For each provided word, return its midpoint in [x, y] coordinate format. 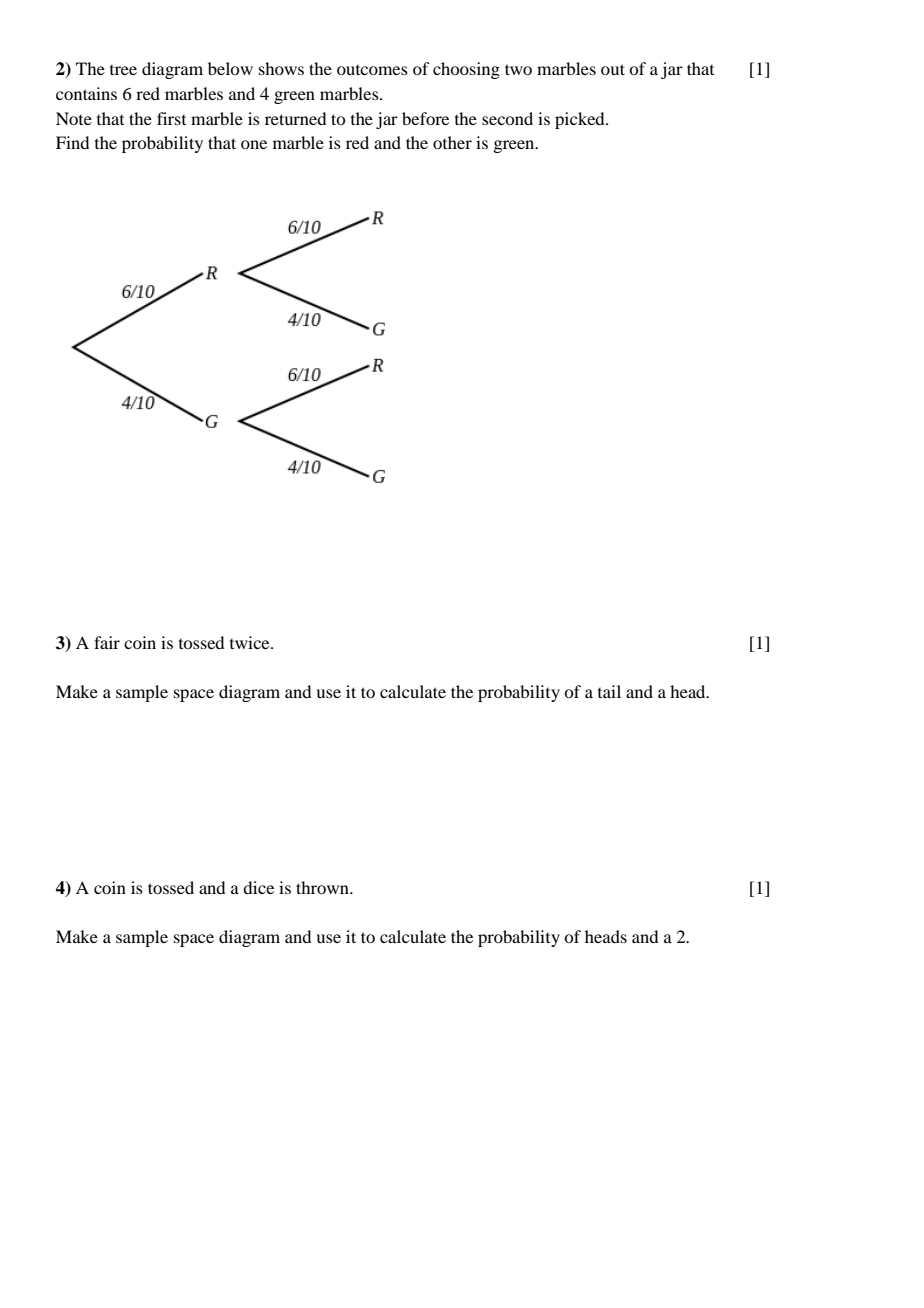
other [452, 142]
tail [609, 691]
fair [107, 642]
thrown [323, 887]
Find [72, 142]
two [518, 69]
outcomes [372, 70]
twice [251, 642]
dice [258, 887]
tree [123, 70]
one [254, 144]
